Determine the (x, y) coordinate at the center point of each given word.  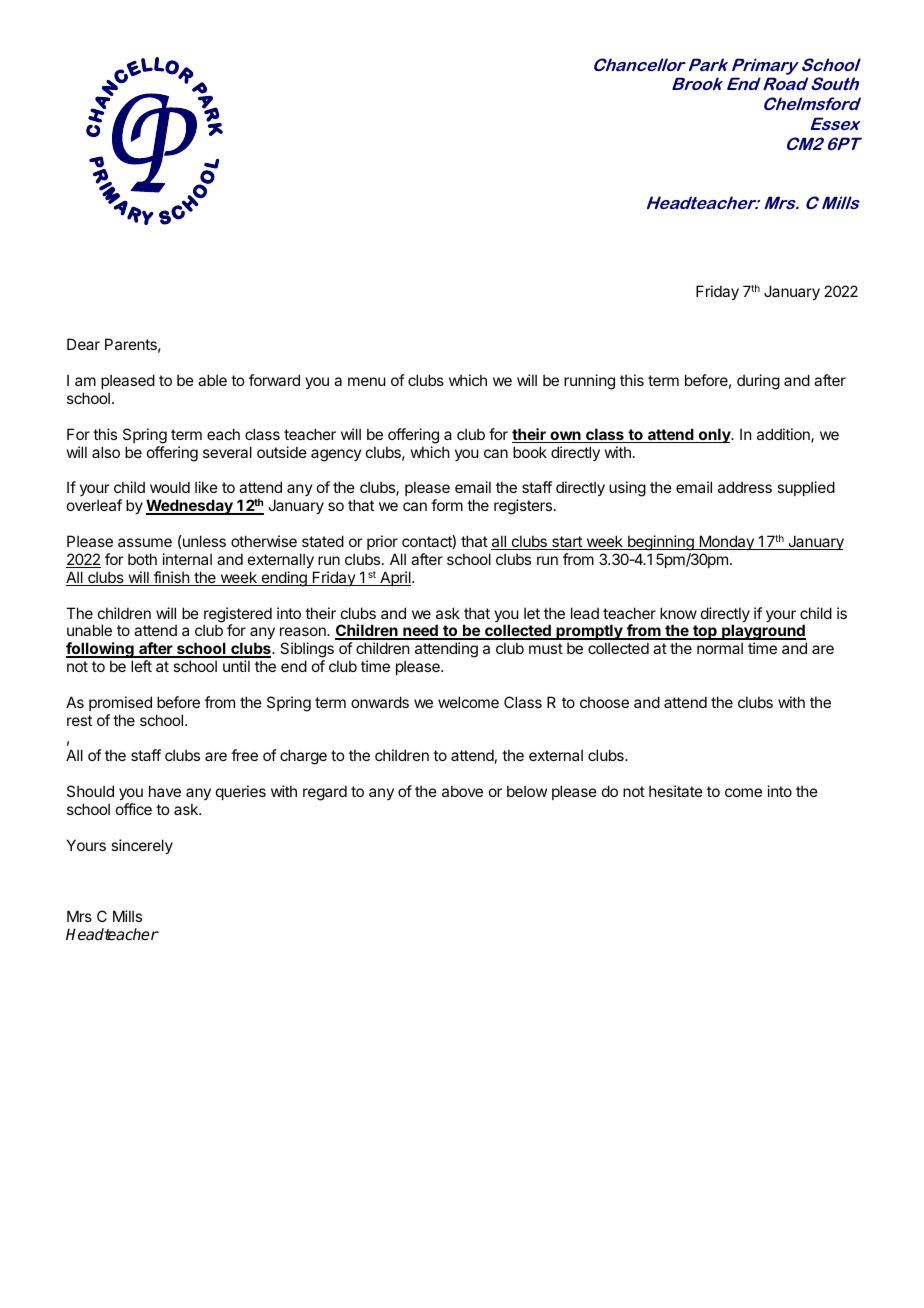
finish (172, 578)
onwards (380, 702)
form (447, 505)
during (758, 382)
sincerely (142, 846)
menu (367, 381)
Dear (83, 344)
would (170, 487)
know (678, 613)
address (745, 487)
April (395, 578)
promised (120, 703)
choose (604, 702)
